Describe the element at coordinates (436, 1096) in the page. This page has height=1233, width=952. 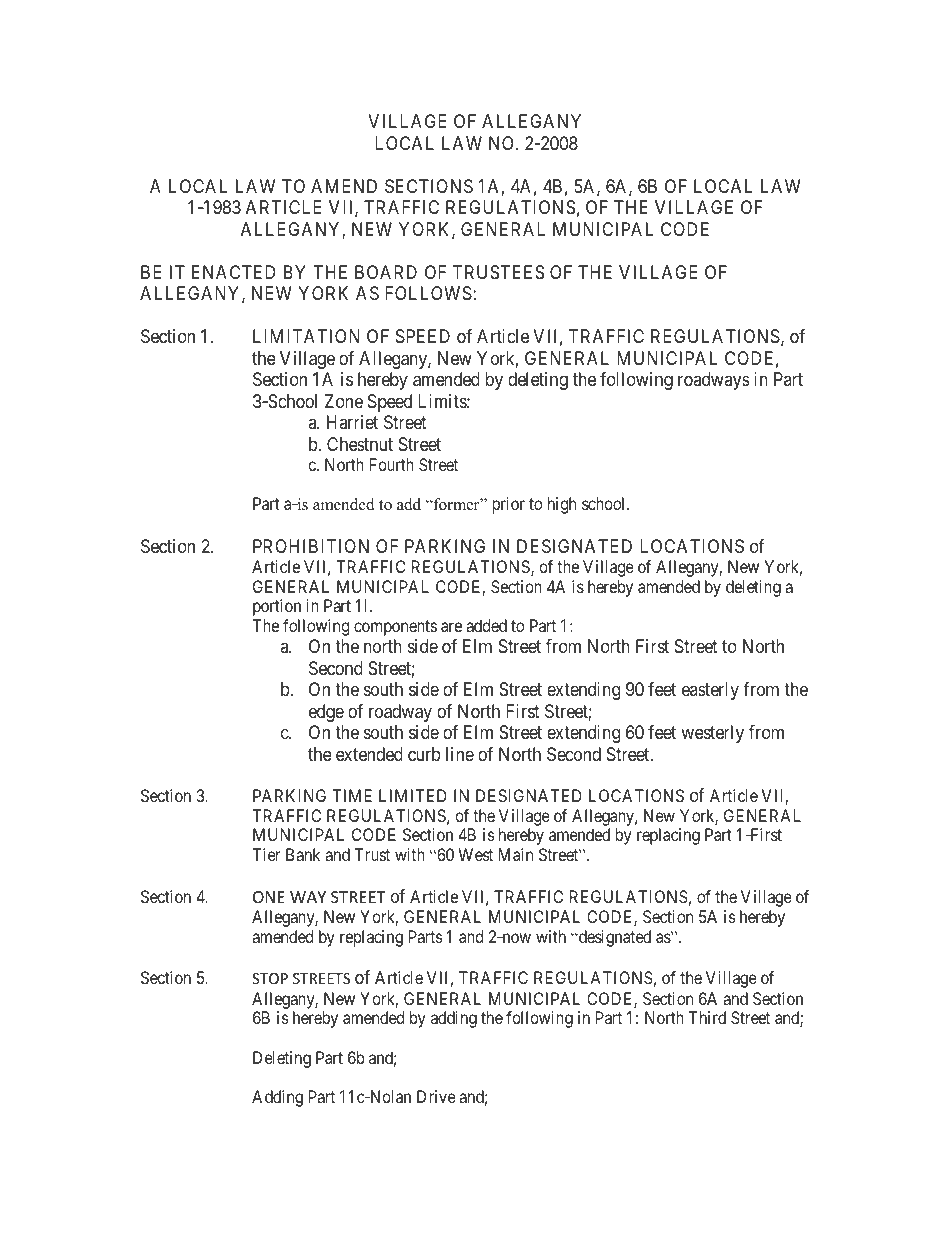
I see `Drive` at that location.
